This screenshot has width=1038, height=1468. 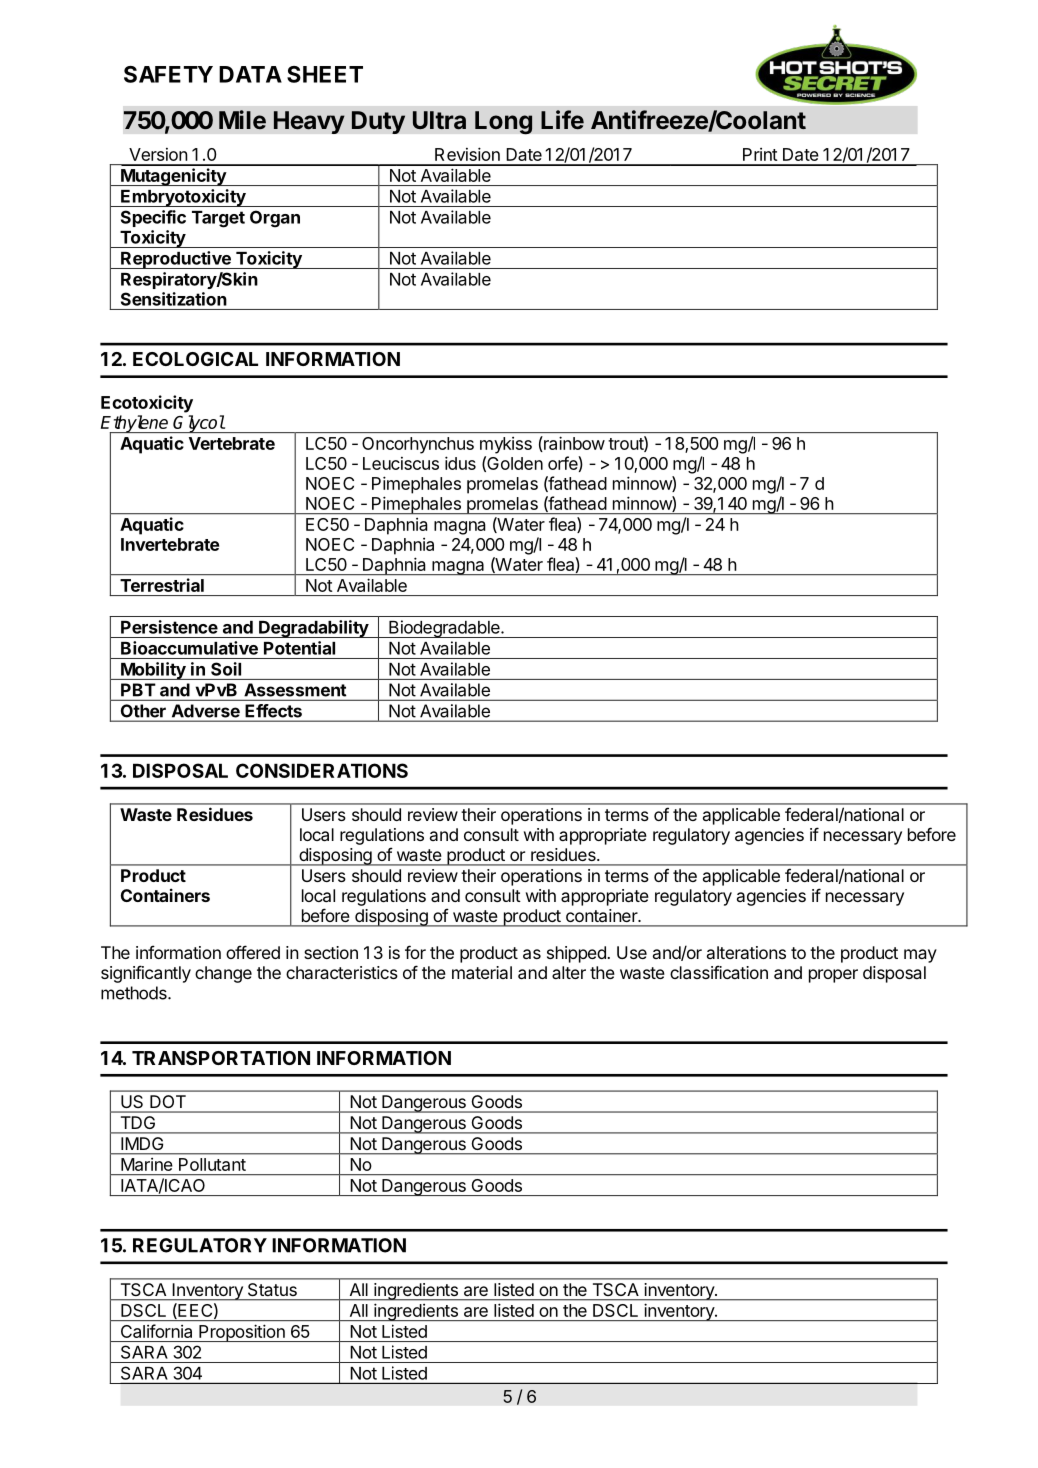 I want to click on proper, so click(x=833, y=976).
